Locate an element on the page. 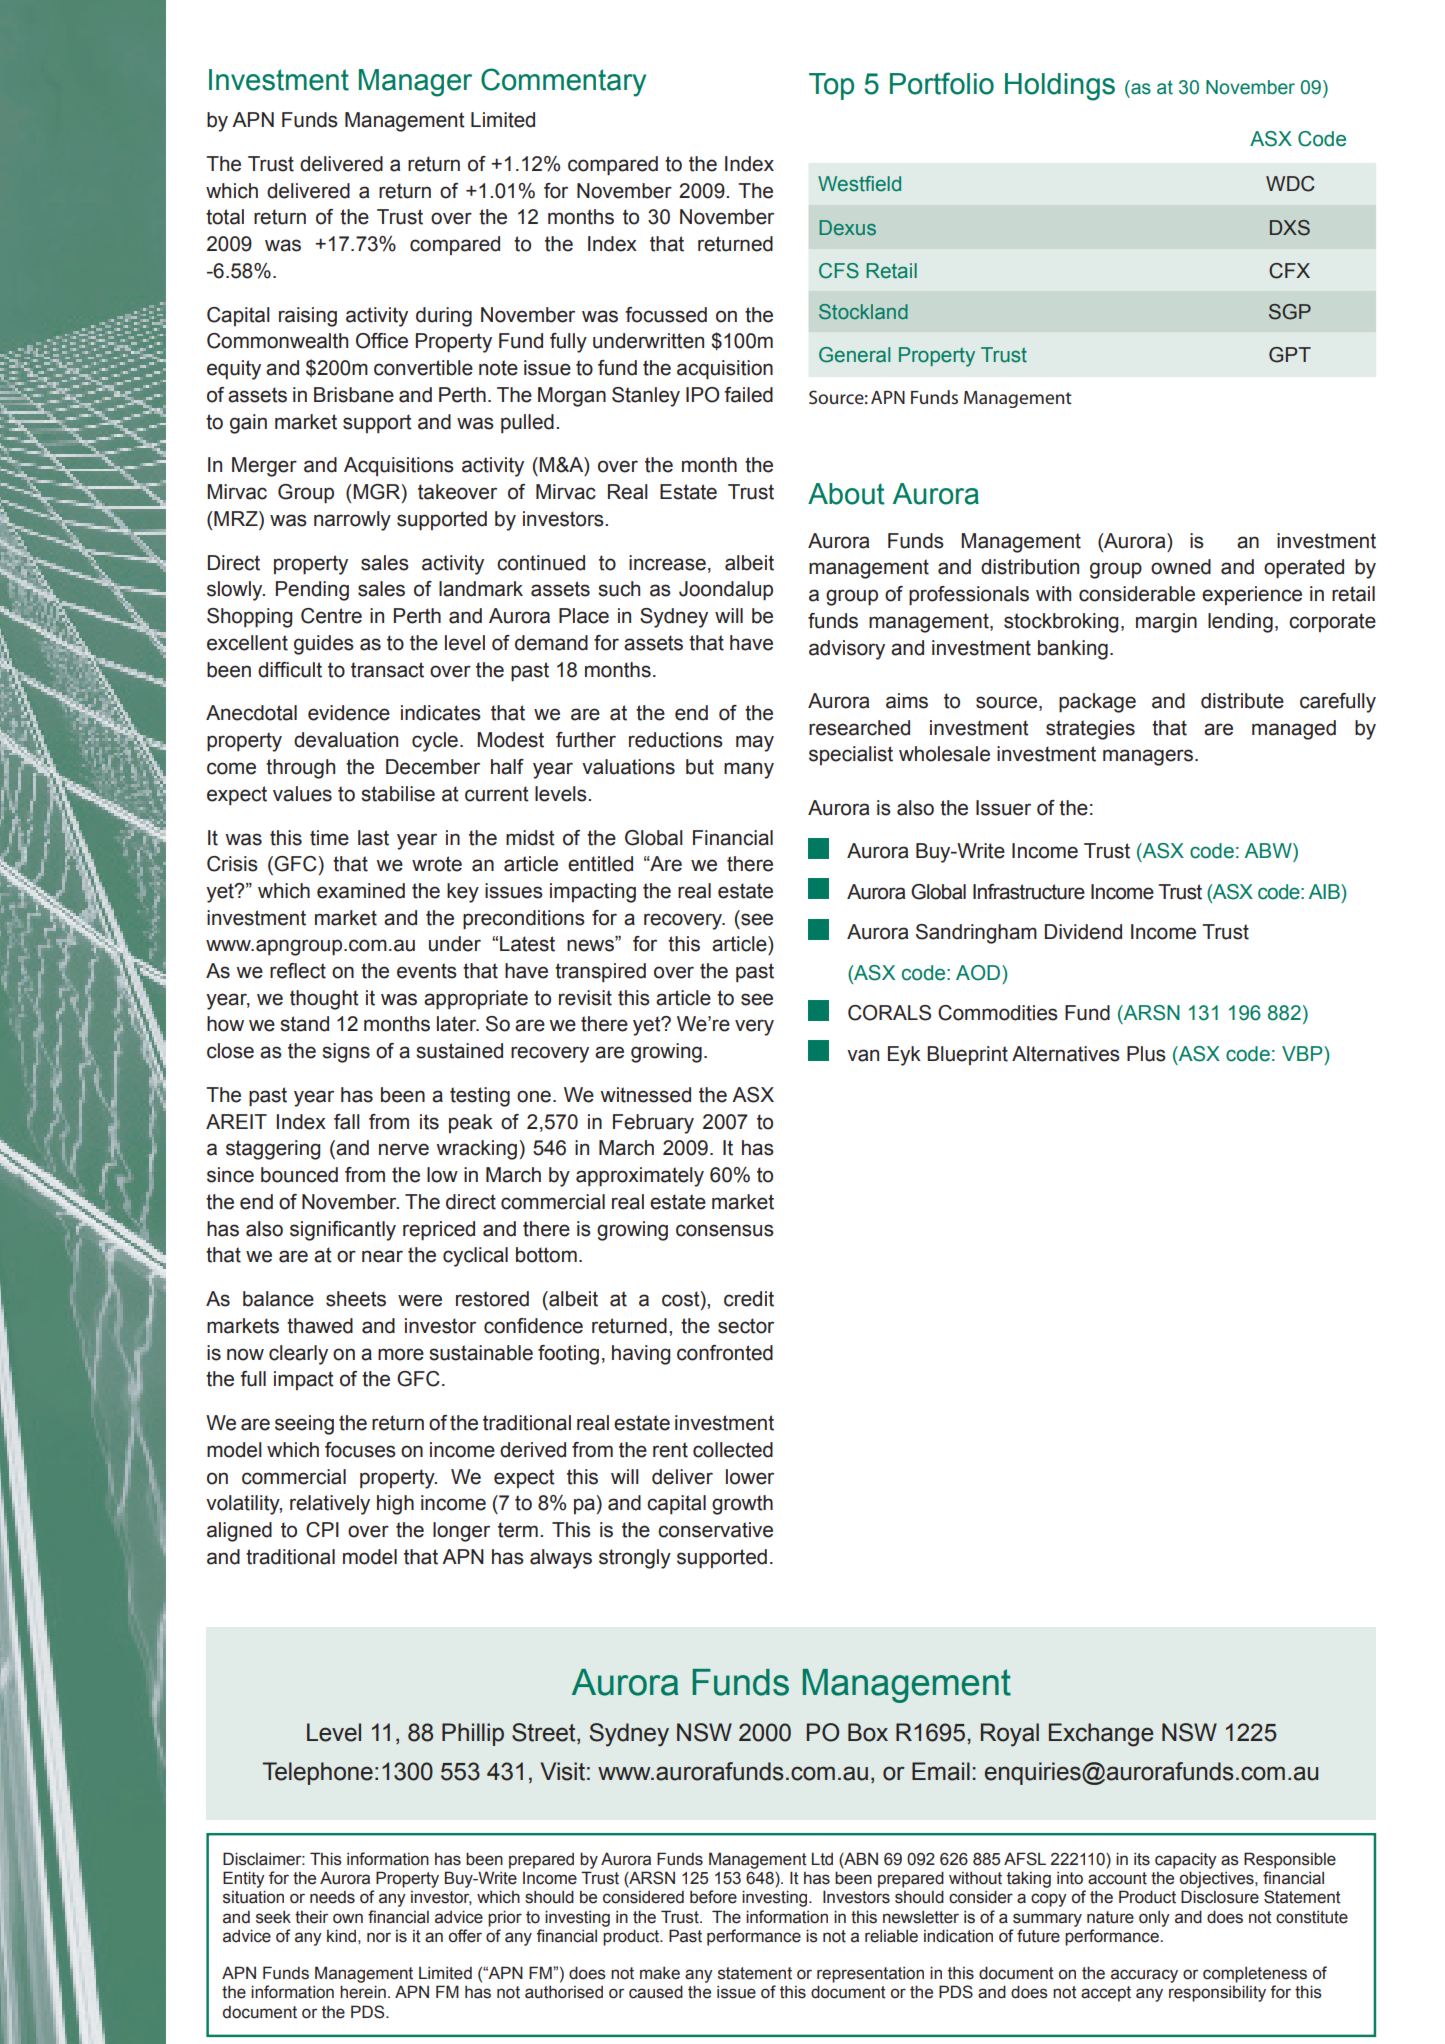 The image size is (1445, 2044). distribute is located at coordinates (1242, 701).
